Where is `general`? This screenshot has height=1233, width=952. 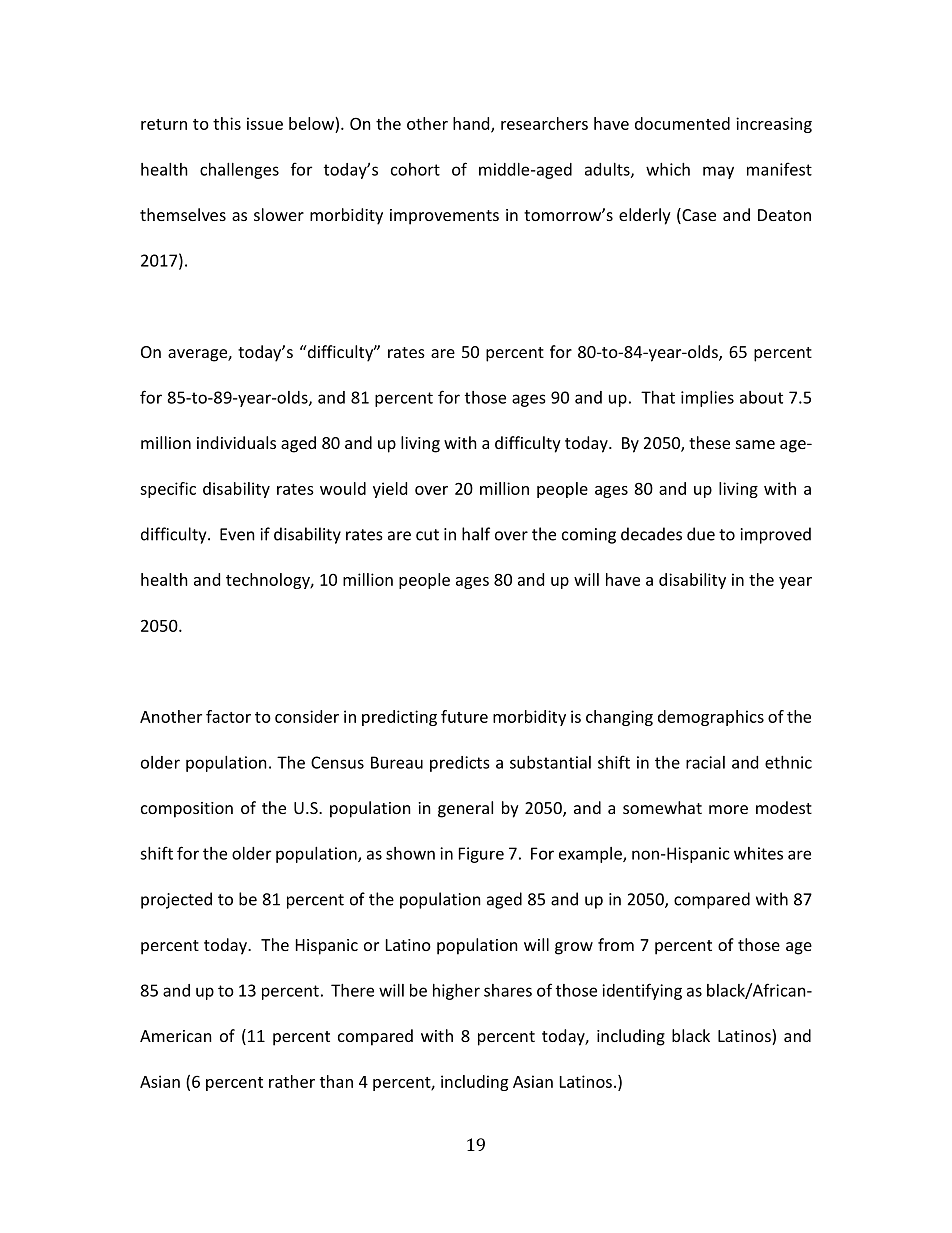
general is located at coordinates (465, 809).
